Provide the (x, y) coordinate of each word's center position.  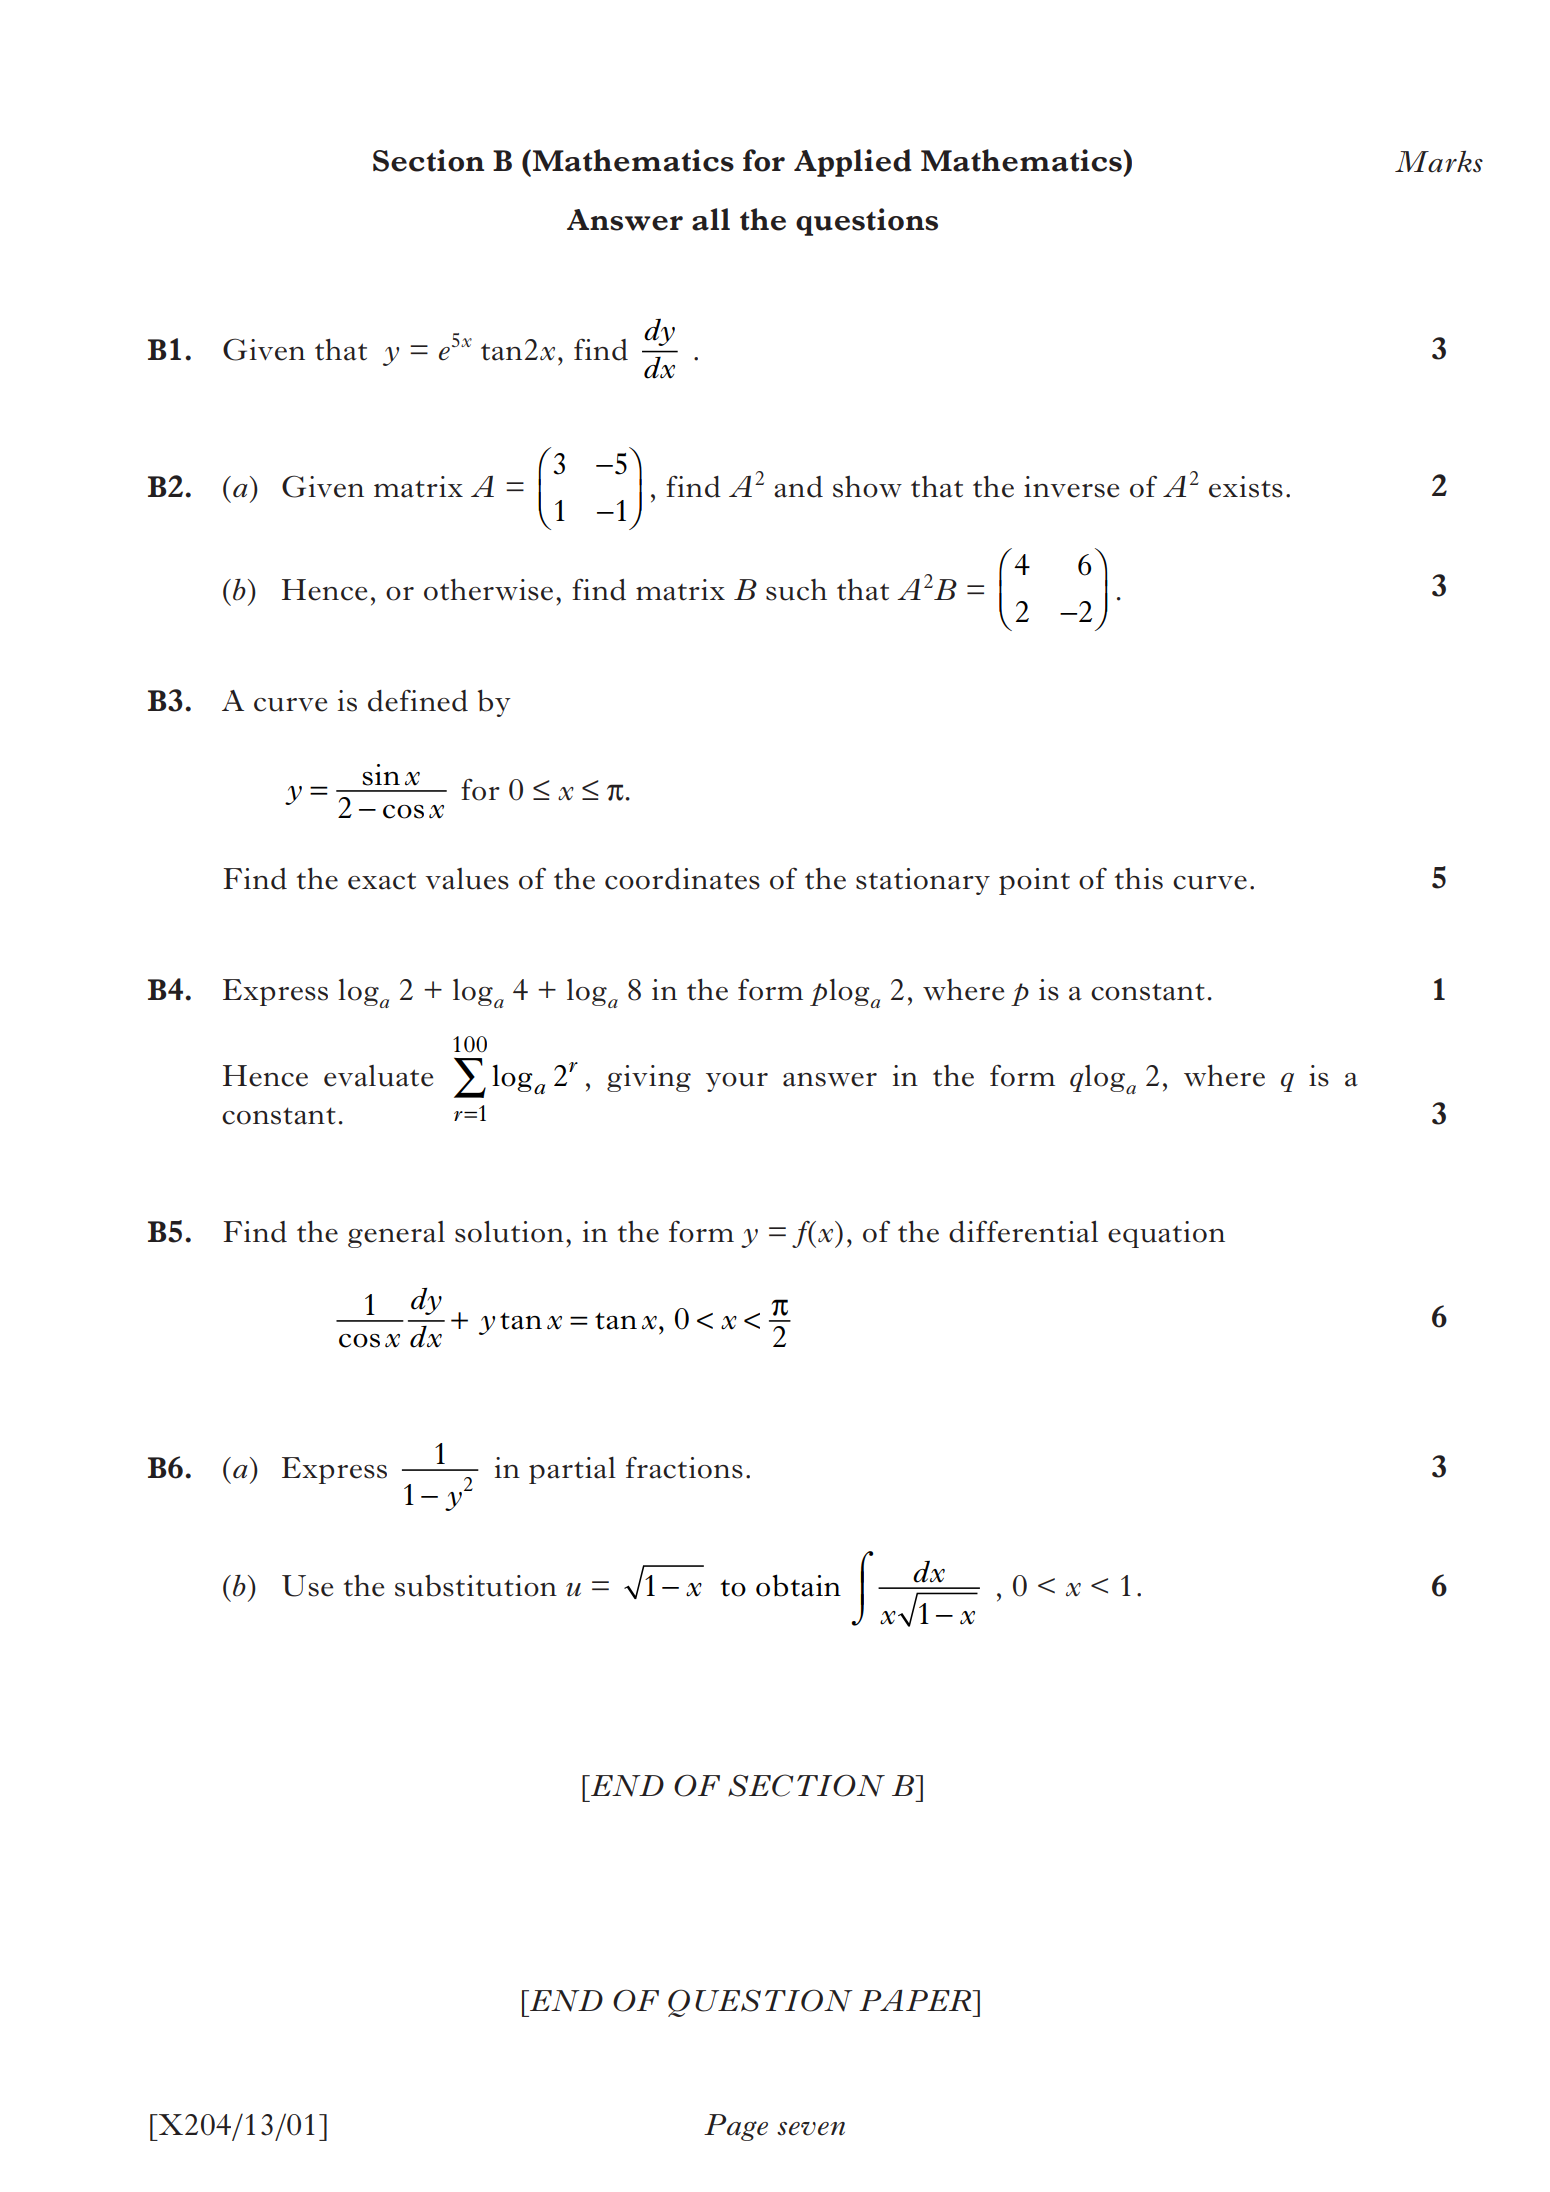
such (796, 590)
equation (1166, 1234)
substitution (476, 1586)
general (396, 1234)
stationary (923, 881)
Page (736, 2127)
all (711, 219)
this (1139, 879)
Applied (852, 163)
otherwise (488, 590)
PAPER (916, 2000)
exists (1246, 487)
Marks (1439, 162)
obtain (798, 1585)
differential (1023, 1231)
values (467, 879)
